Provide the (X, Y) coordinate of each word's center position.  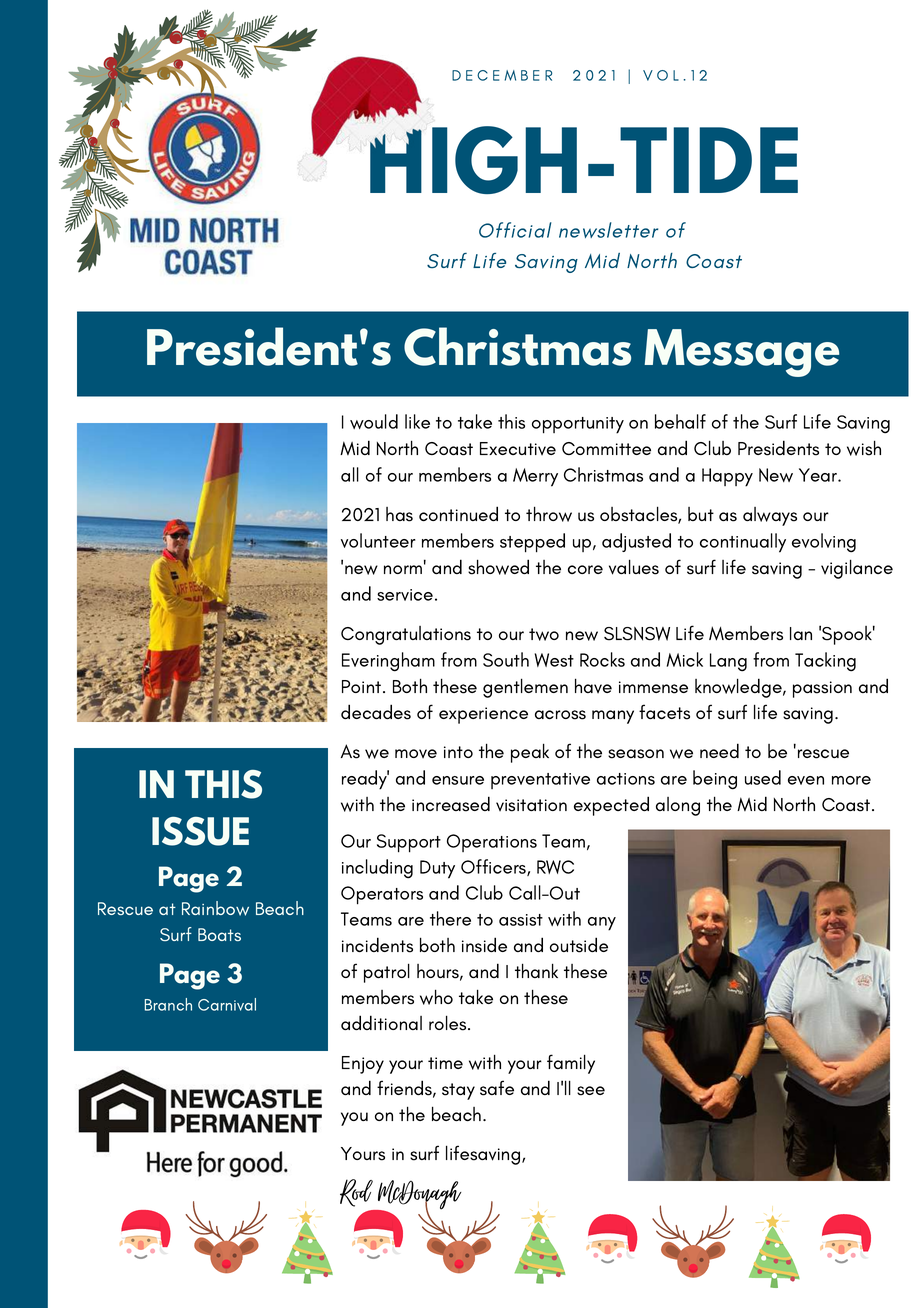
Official (515, 230)
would (374, 421)
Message (741, 353)
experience (483, 715)
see (591, 1091)
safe (497, 1088)
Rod (356, 1193)
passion (822, 689)
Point (363, 686)
